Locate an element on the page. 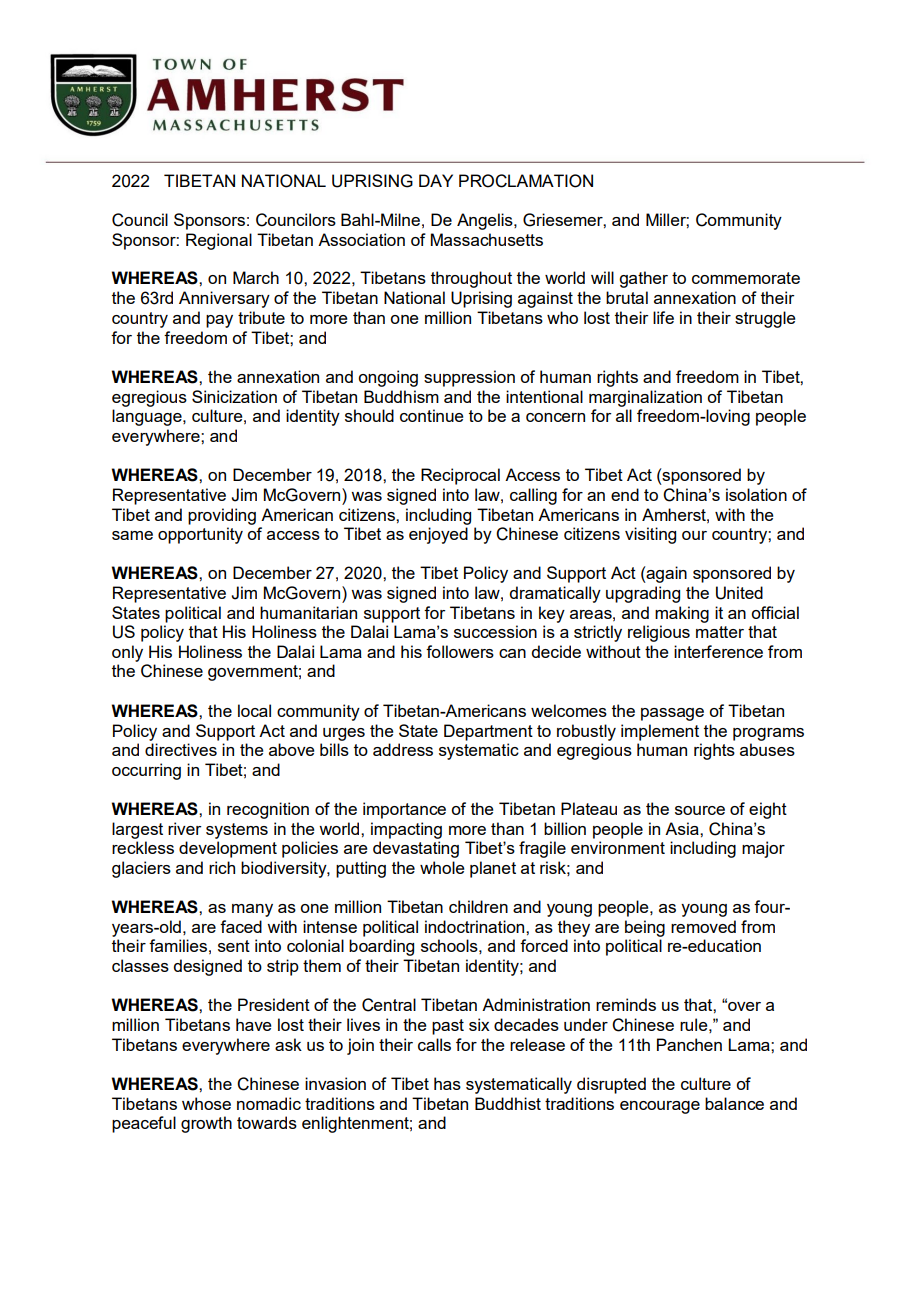 The width and height of the page is (924, 1307). has is located at coordinates (447, 1083).
